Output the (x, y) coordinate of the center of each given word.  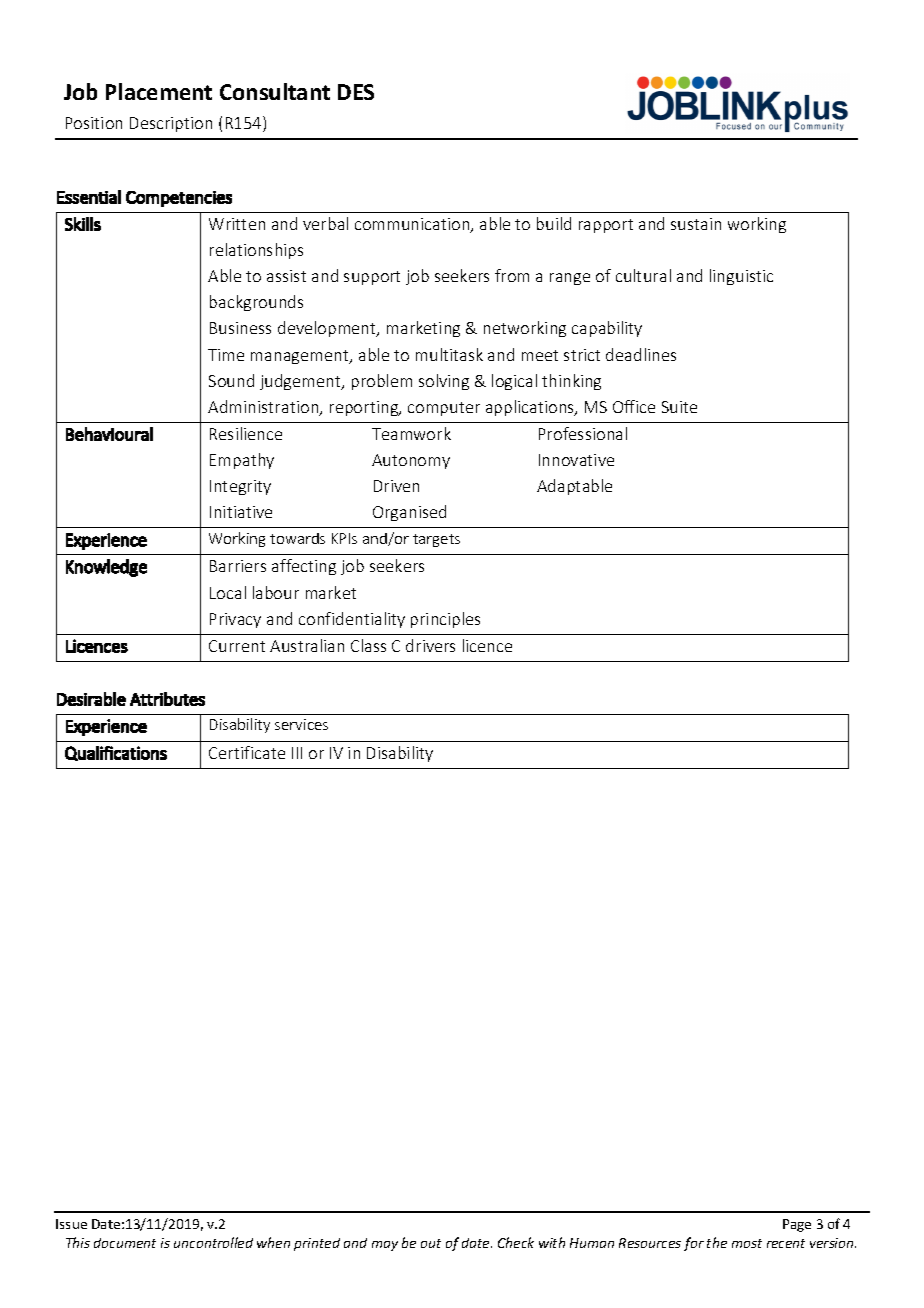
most (747, 1243)
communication (413, 225)
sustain (696, 224)
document (125, 1243)
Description (171, 124)
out (431, 1243)
